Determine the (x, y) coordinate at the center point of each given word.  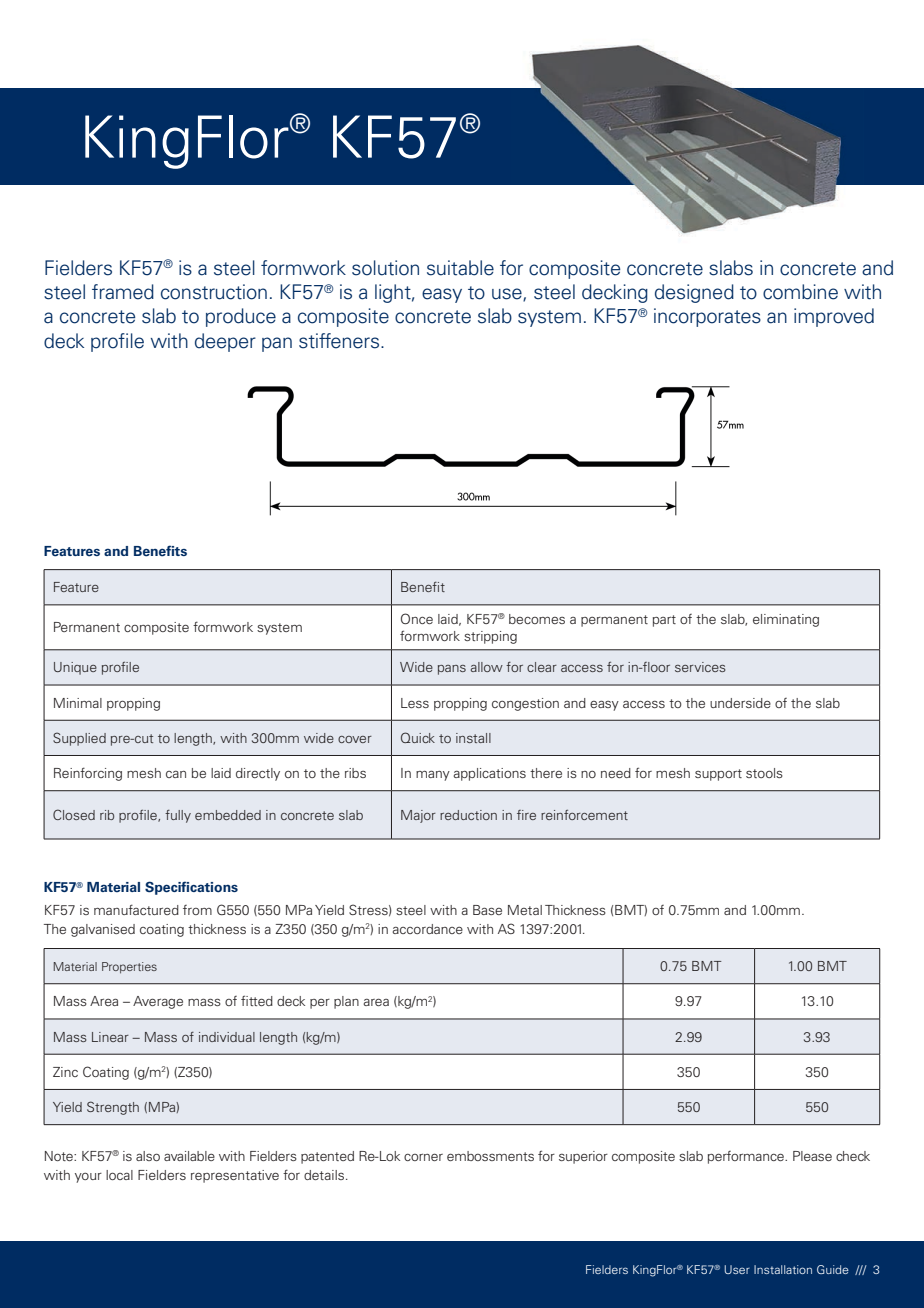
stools (764, 773)
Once (417, 618)
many (433, 775)
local (119, 1175)
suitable (460, 268)
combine (800, 292)
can (176, 774)
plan (346, 1002)
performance (747, 1157)
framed (123, 292)
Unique (75, 668)
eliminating (786, 620)
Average (158, 1002)
